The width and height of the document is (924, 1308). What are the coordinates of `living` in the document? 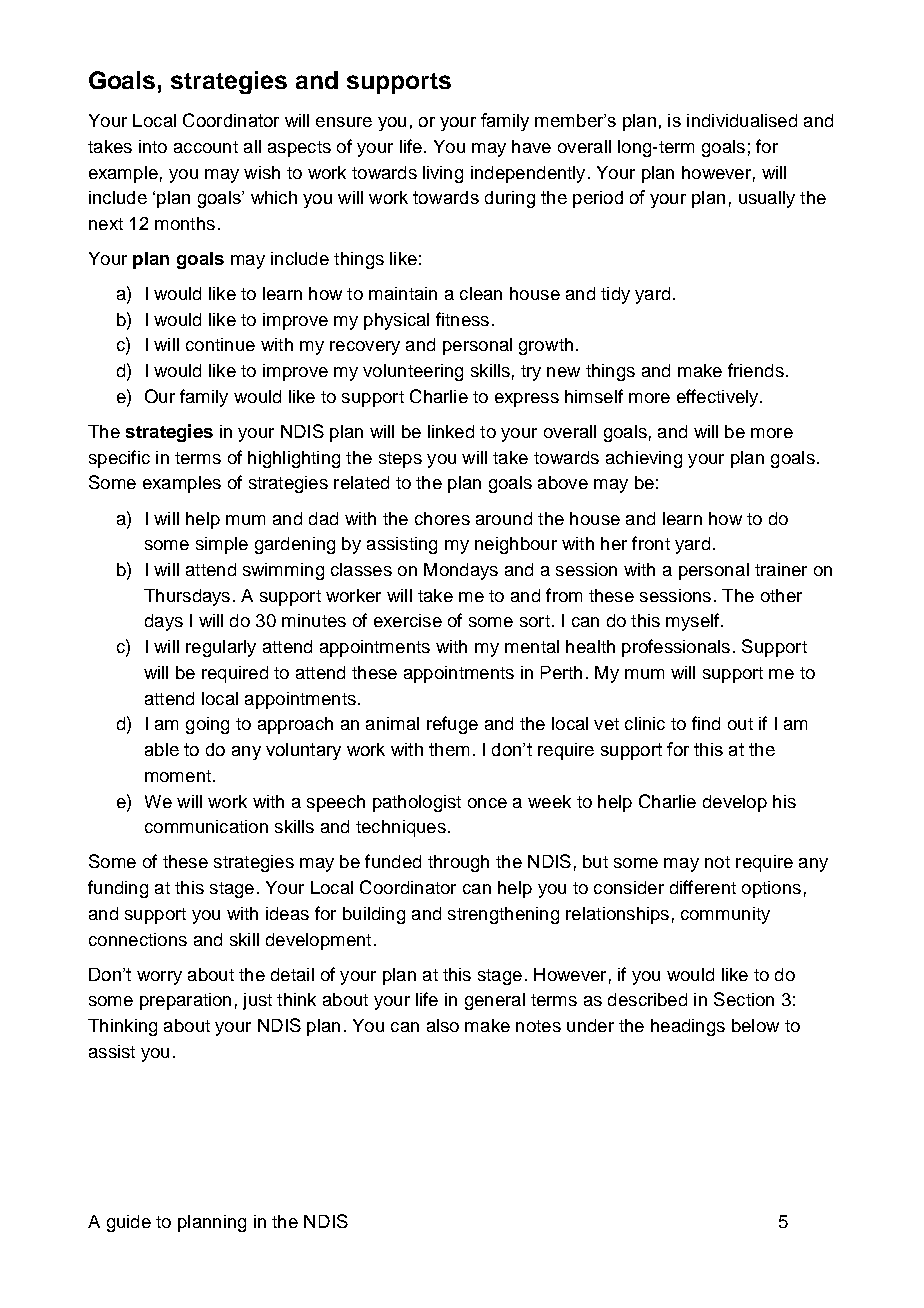 It's located at (443, 174).
